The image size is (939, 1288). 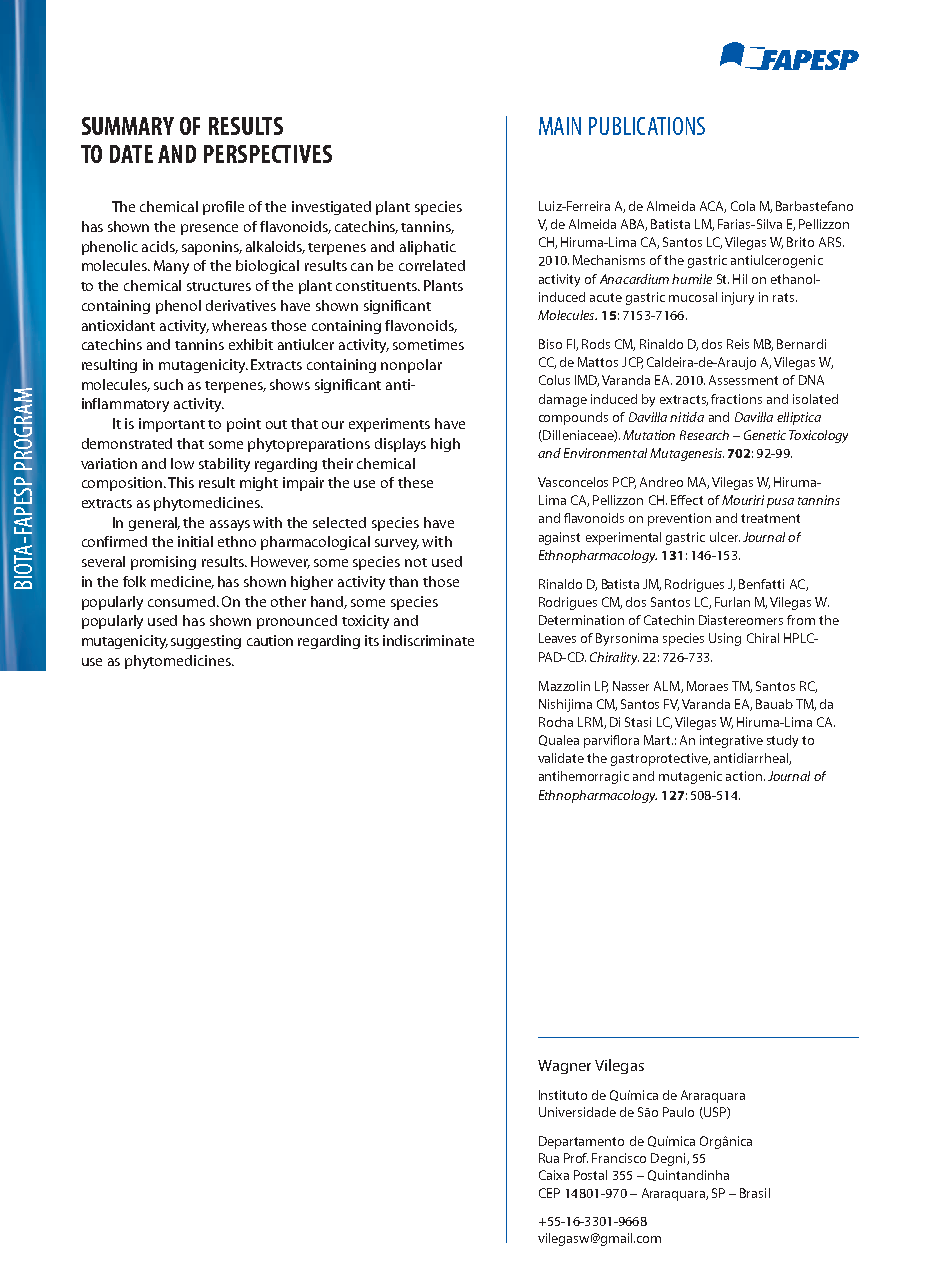 I want to click on important, so click(x=172, y=425).
